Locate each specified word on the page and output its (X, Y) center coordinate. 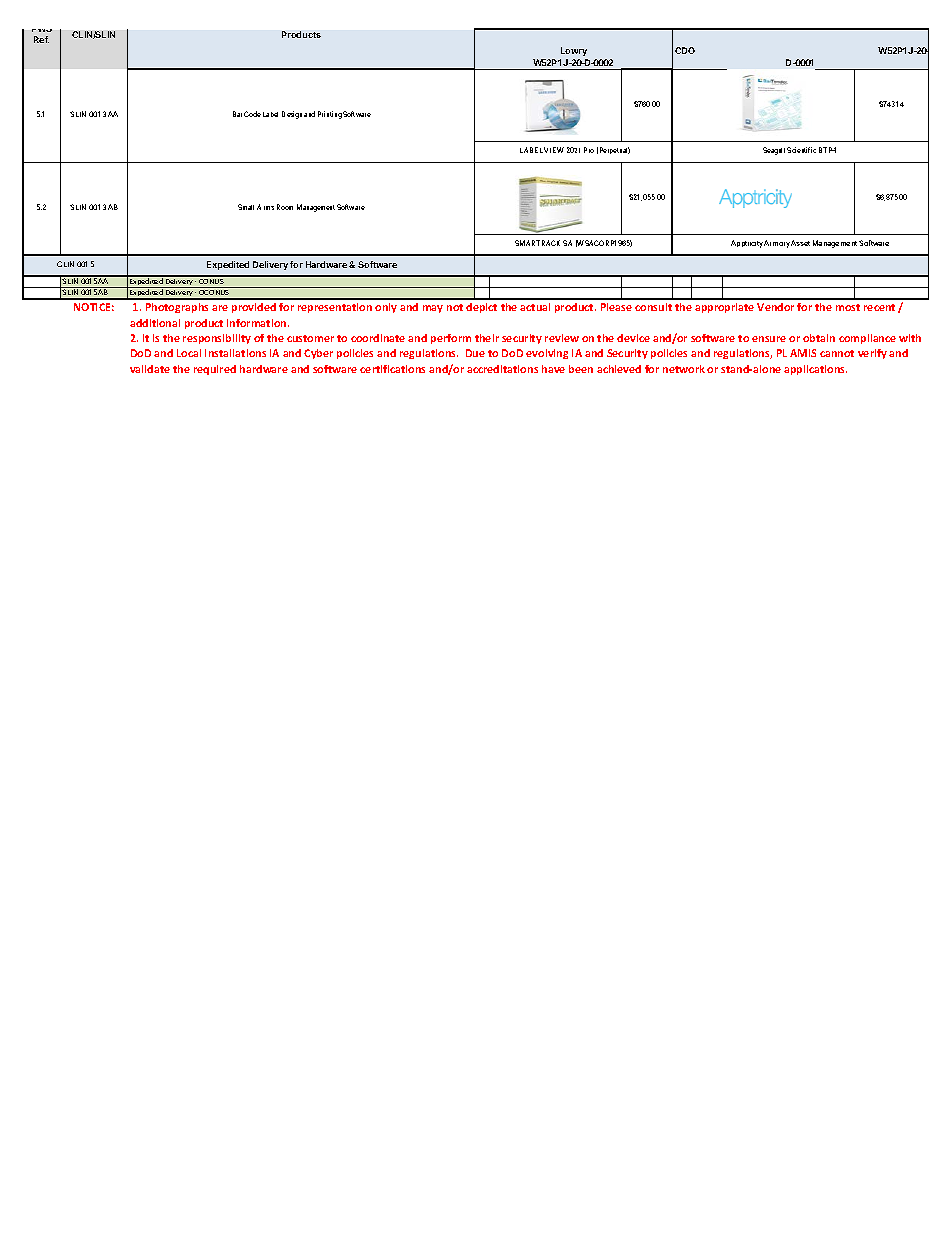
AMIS (803, 353)
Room (285, 207)
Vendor (775, 307)
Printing (330, 115)
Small (246, 207)
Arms (265, 207)
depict (481, 308)
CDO (685, 50)
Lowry (574, 51)
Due (475, 353)
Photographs (177, 308)
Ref (41, 39)
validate (150, 369)
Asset (800, 243)
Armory (777, 244)
